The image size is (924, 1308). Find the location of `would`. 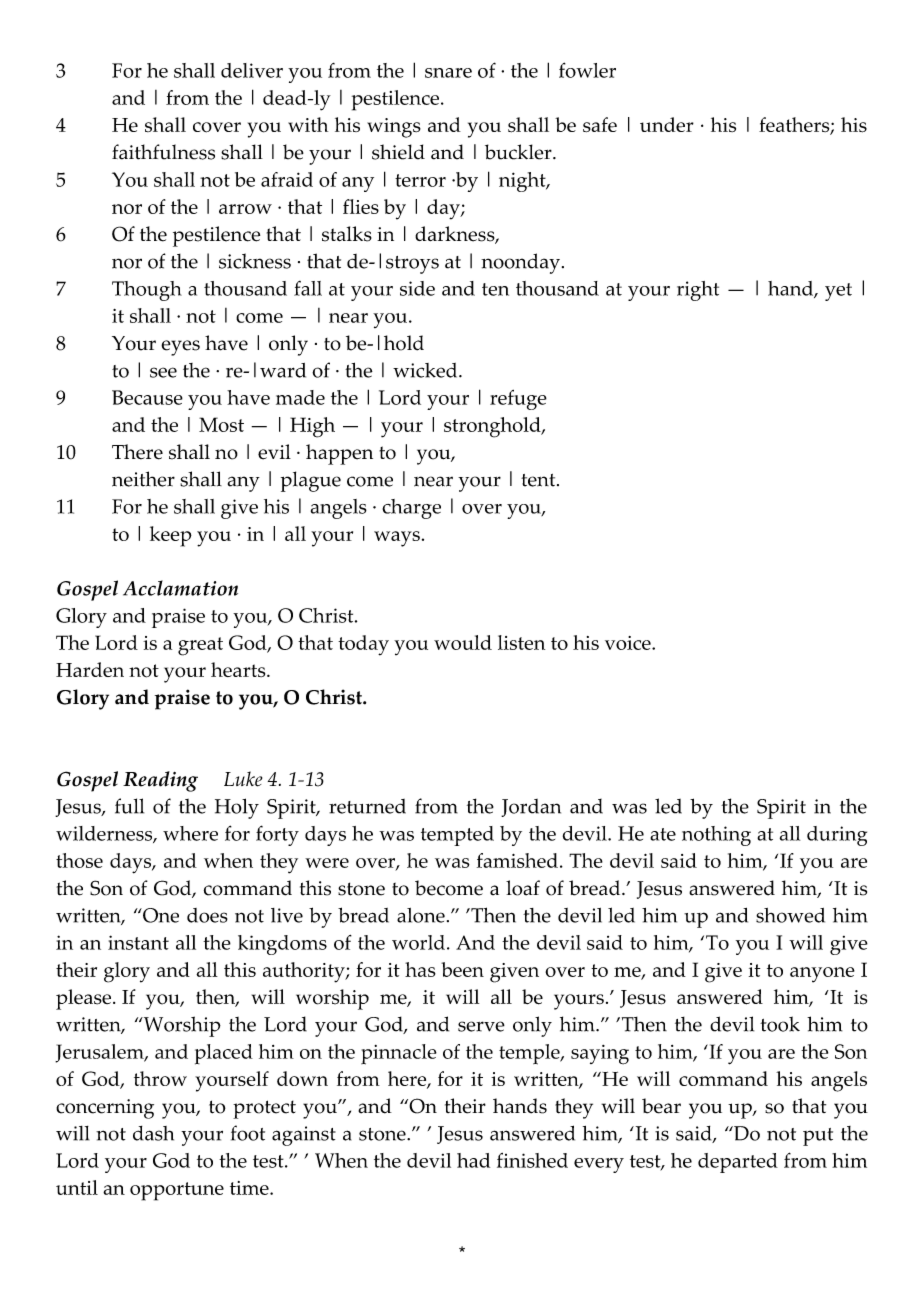

would is located at coordinates (463, 642).
